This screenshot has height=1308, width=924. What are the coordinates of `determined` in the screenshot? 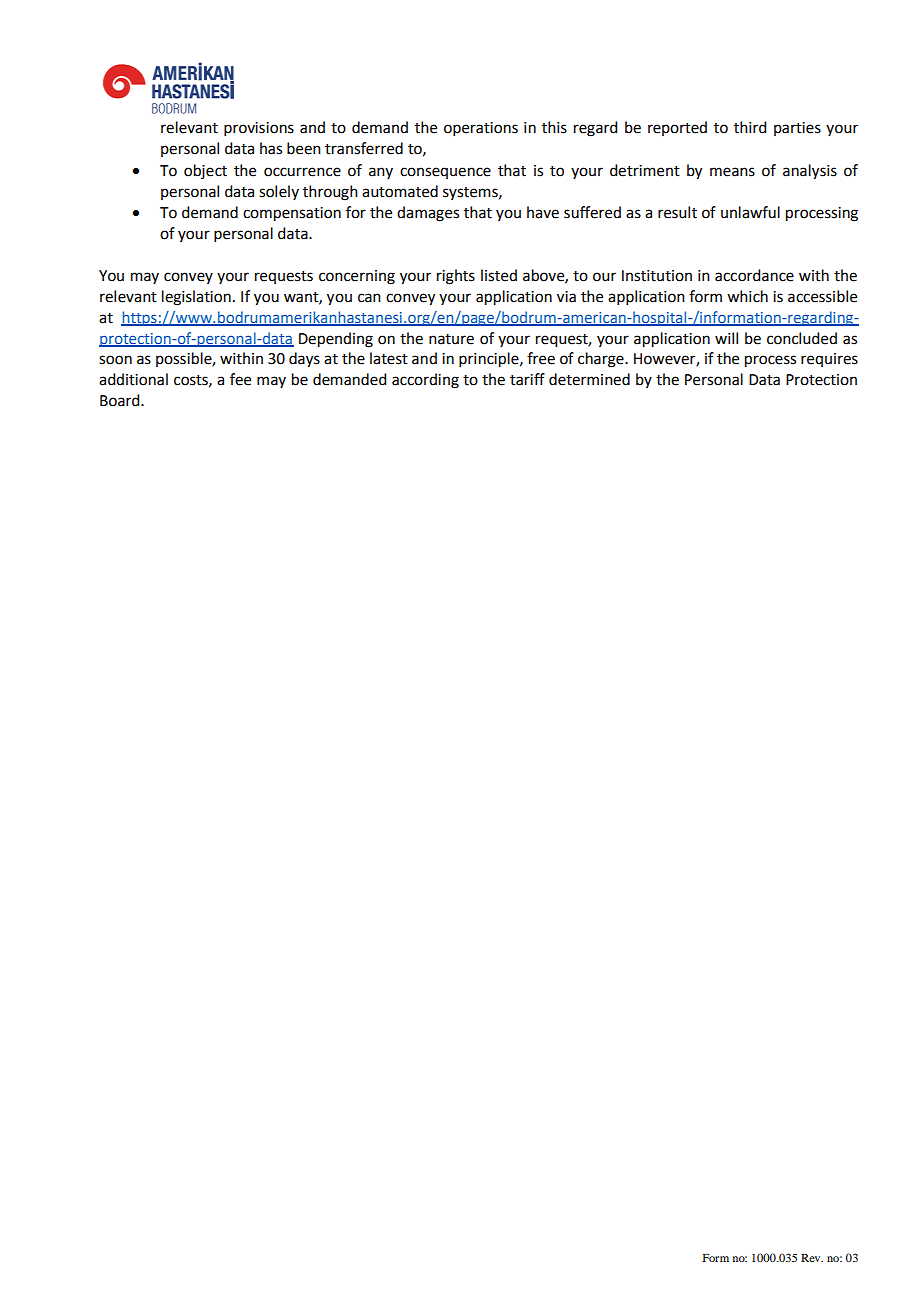 It's located at (589, 379).
